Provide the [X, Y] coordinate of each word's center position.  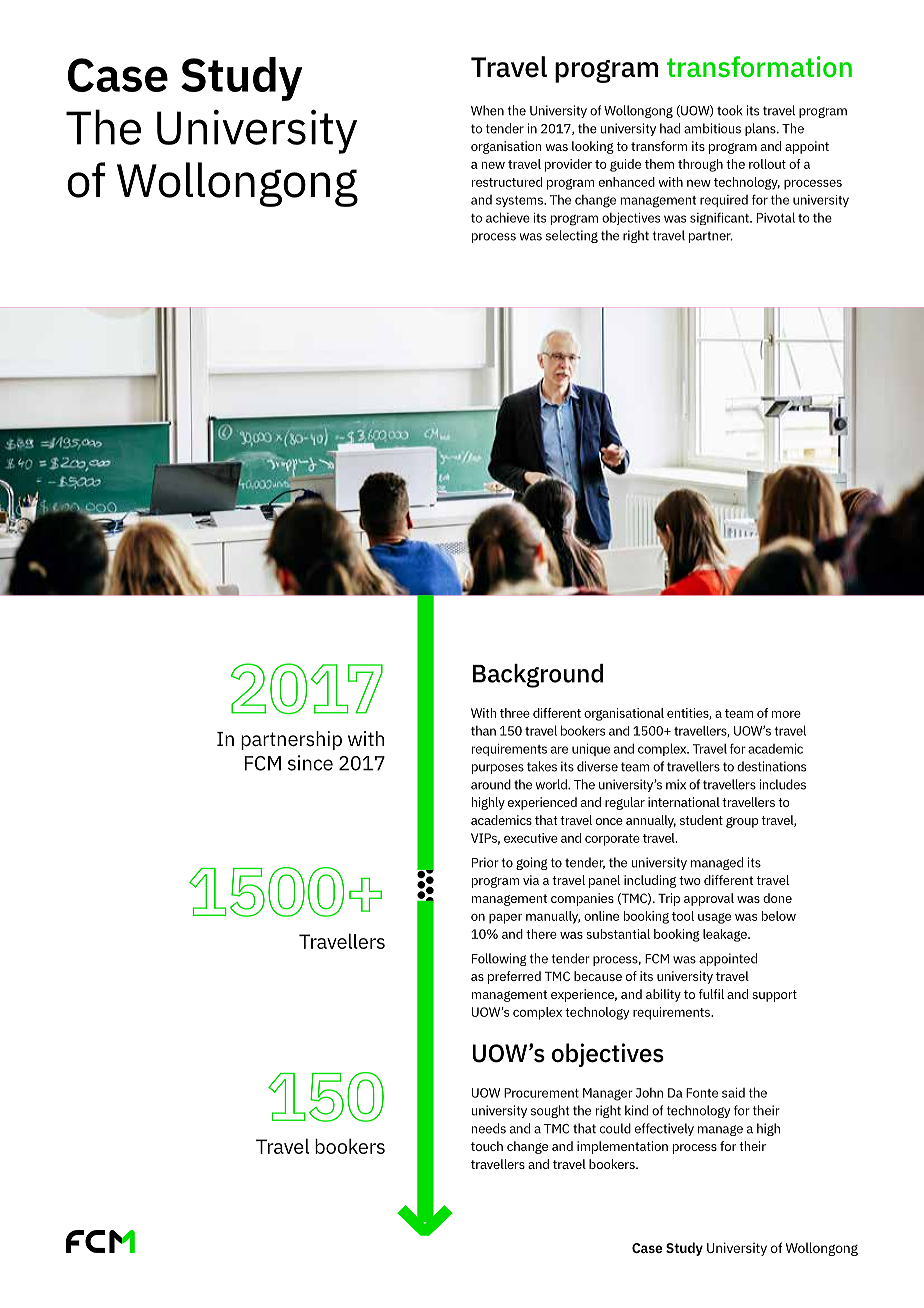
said [733, 1093]
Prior [485, 862]
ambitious [712, 128]
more [786, 714]
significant [720, 218]
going [532, 863]
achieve [508, 217]
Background [538, 676]
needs [489, 1128]
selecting [572, 236]
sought [550, 1111]
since [310, 763]
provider [568, 165]
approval [709, 899]
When [487, 110]
